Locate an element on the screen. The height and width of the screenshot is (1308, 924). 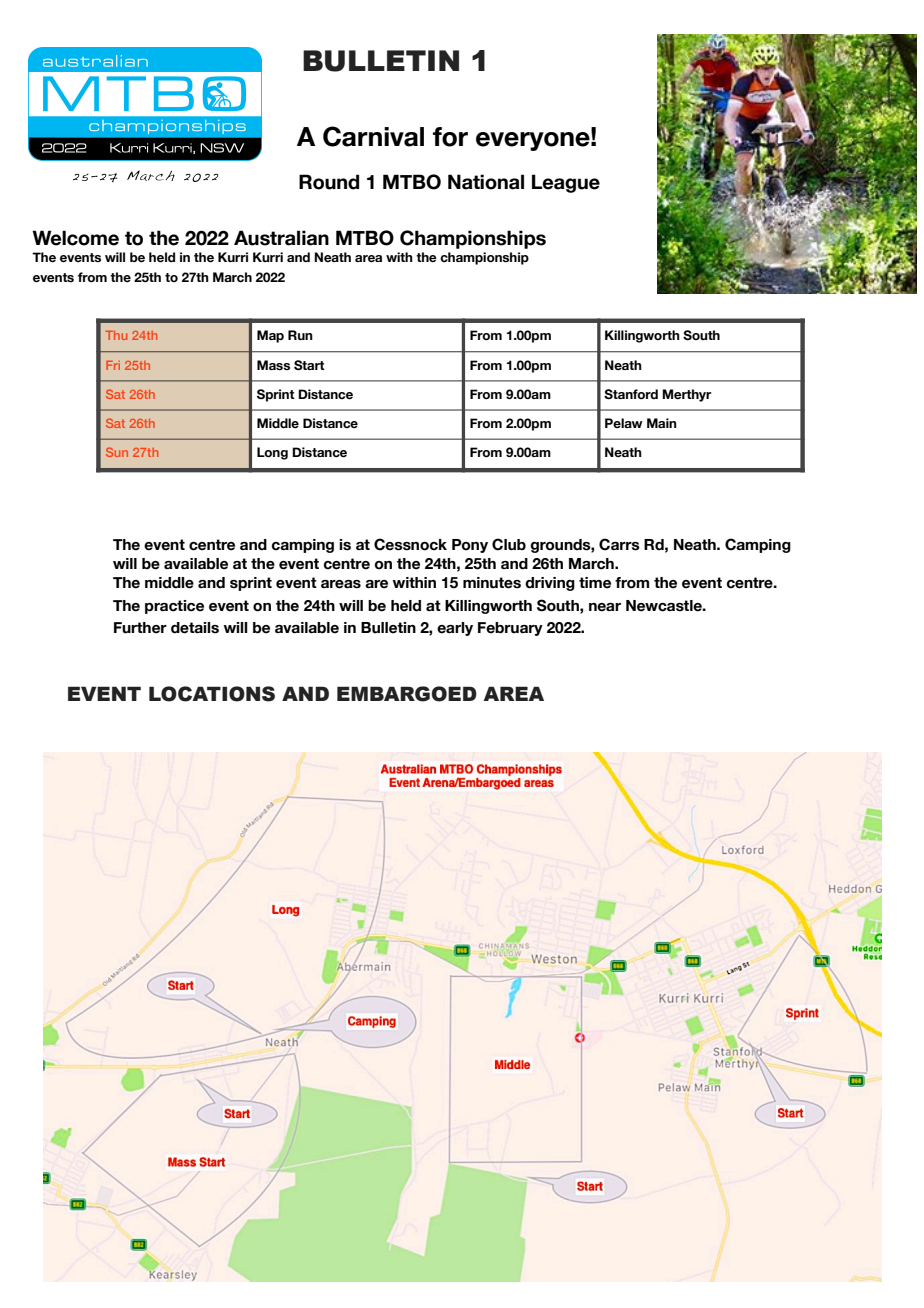
Club is located at coordinates (509, 544).
